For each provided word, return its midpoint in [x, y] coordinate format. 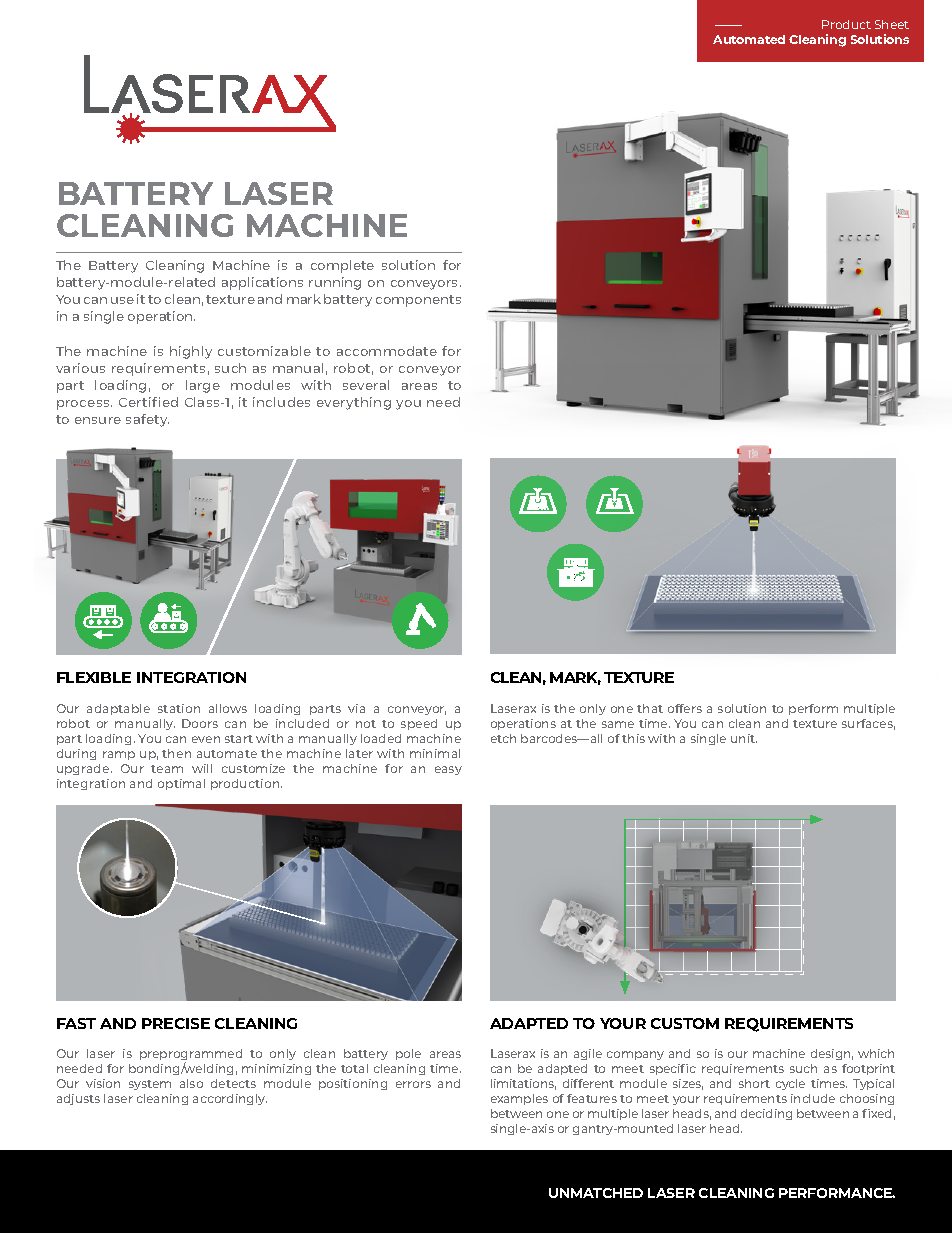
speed [419, 724]
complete [342, 266]
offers [685, 708]
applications [262, 283]
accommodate [387, 351]
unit [744, 738]
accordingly [230, 1099]
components [418, 301]
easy [448, 770]
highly [191, 352]
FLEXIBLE [94, 677]
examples [519, 1099]
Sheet [892, 24]
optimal [181, 784]
